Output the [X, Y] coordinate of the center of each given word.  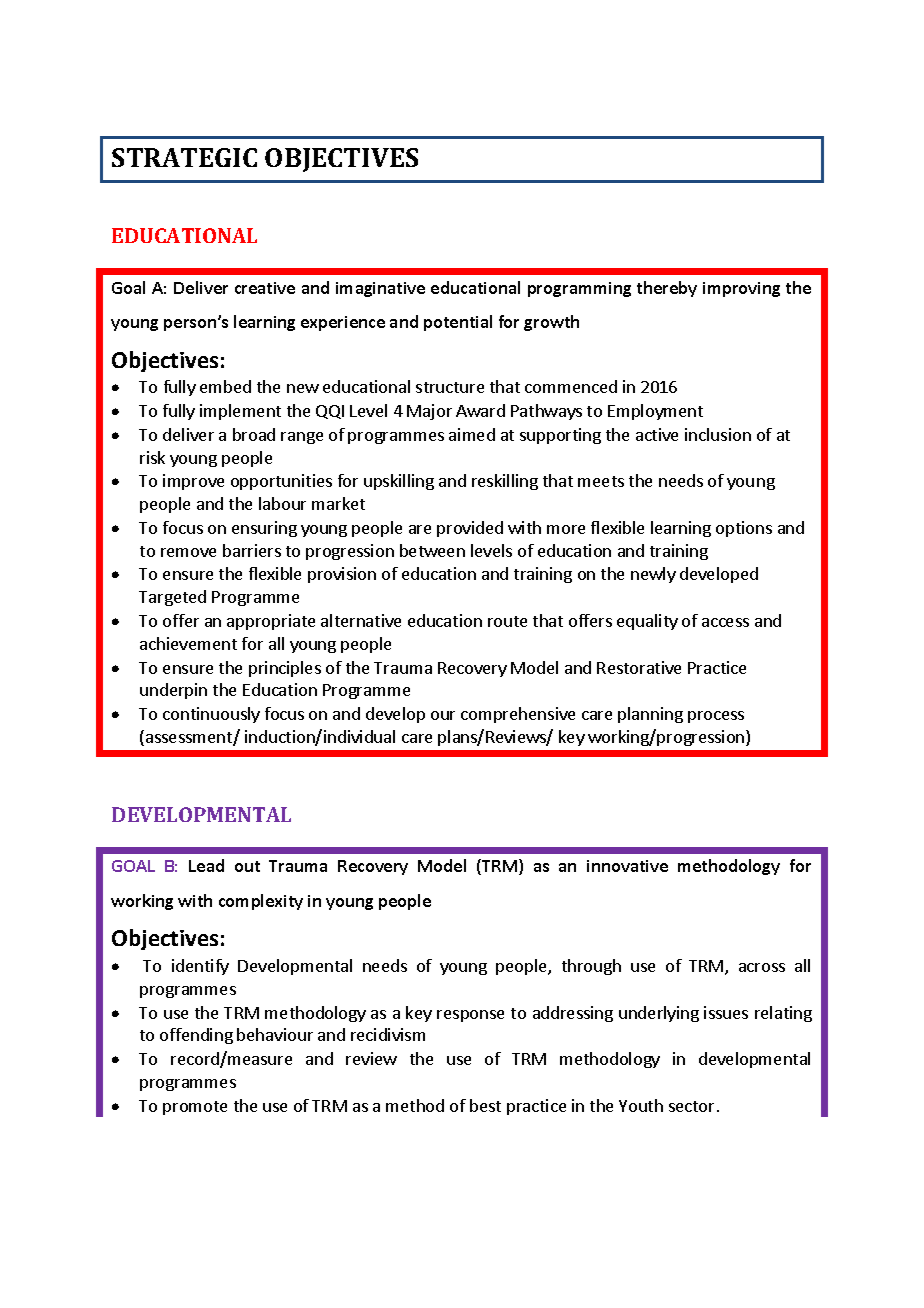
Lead [206, 865]
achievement [188, 643]
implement [240, 412]
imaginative [380, 289]
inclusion [718, 434]
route [507, 621]
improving [741, 289]
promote [195, 1108]
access [725, 622]
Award [480, 410]
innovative [627, 866]
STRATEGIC [184, 157]
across [762, 967]
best [485, 1105]
